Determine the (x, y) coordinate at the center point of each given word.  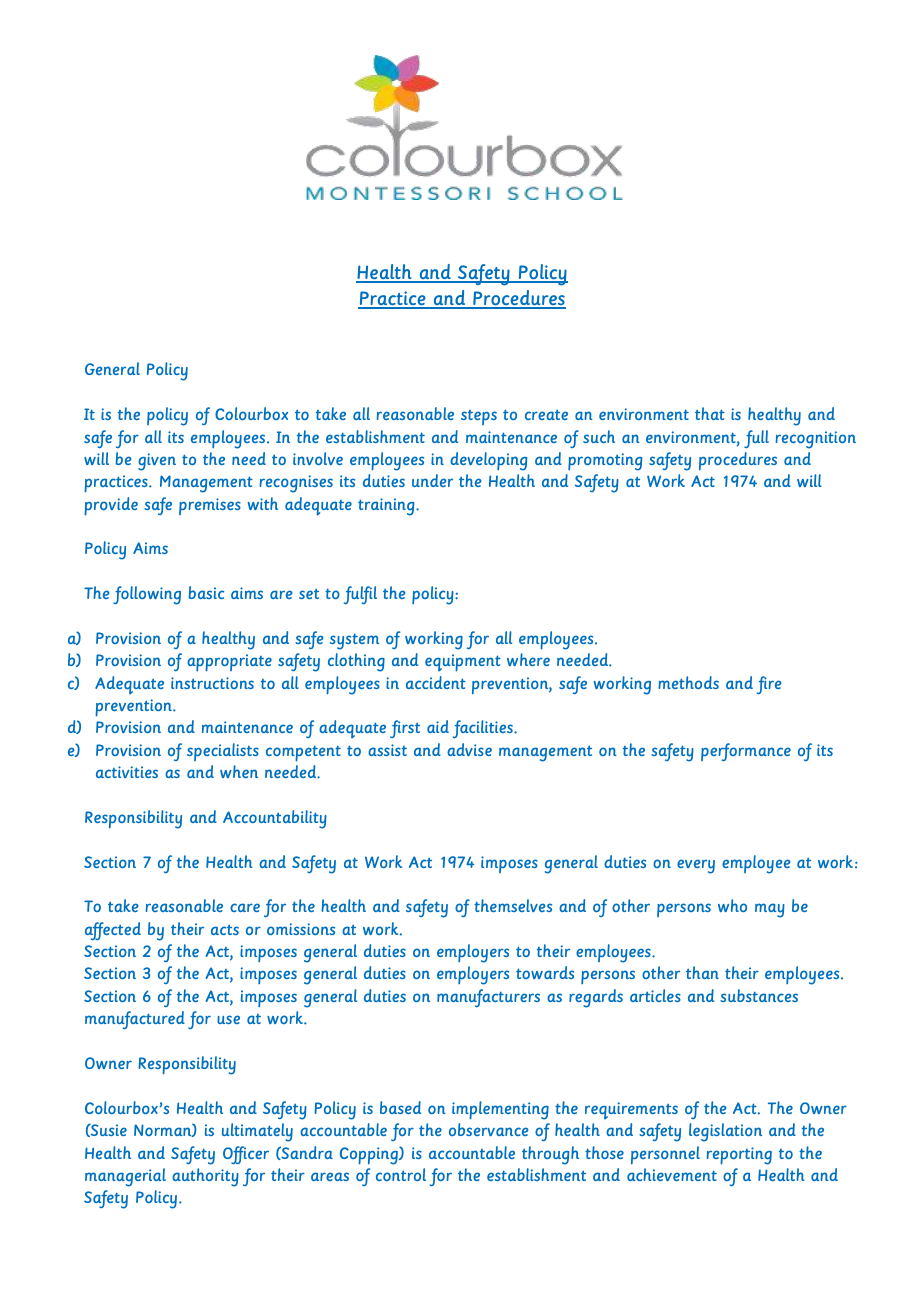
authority (205, 1177)
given (157, 462)
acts (225, 930)
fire (769, 685)
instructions (212, 683)
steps (479, 417)
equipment (463, 663)
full (756, 439)
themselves (513, 905)
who (732, 905)
